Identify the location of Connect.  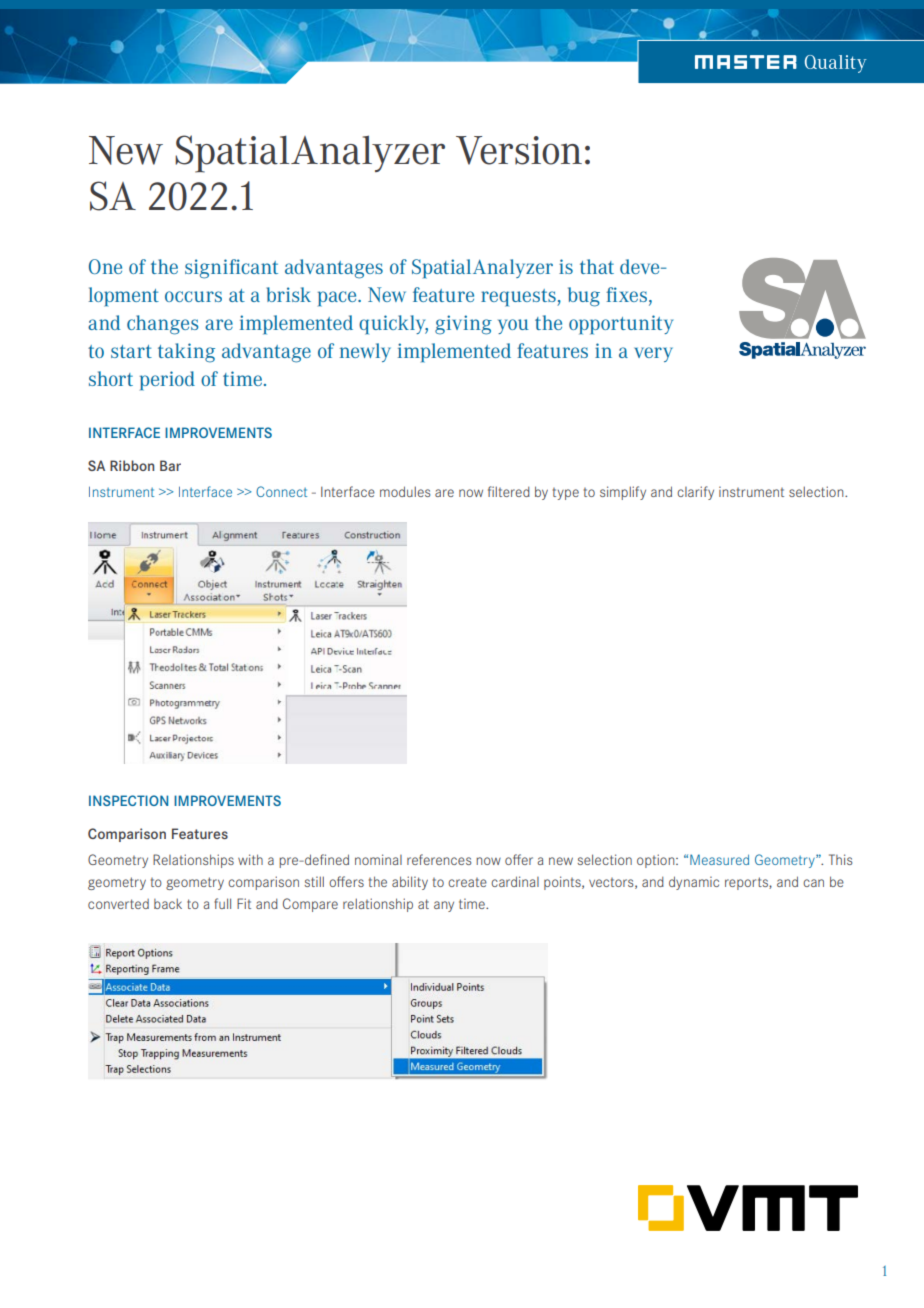
(281, 491).
